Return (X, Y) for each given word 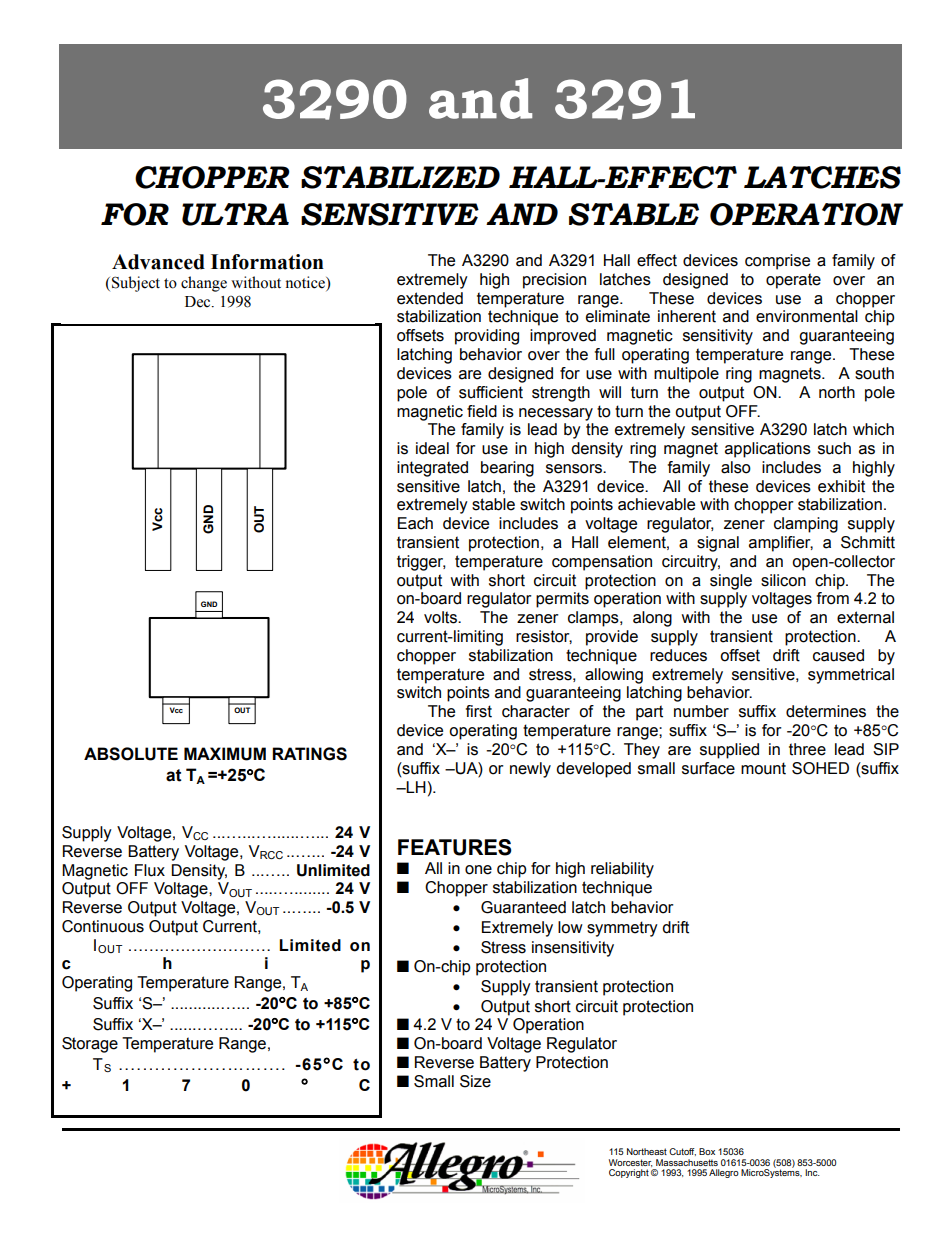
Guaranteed (523, 907)
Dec (199, 302)
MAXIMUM (225, 754)
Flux (150, 870)
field (482, 411)
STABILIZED (400, 177)
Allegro (724, 1173)
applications (768, 450)
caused (838, 655)
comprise (777, 262)
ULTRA (235, 214)
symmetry (622, 929)
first (479, 711)
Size (475, 1081)
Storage (90, 1045)
